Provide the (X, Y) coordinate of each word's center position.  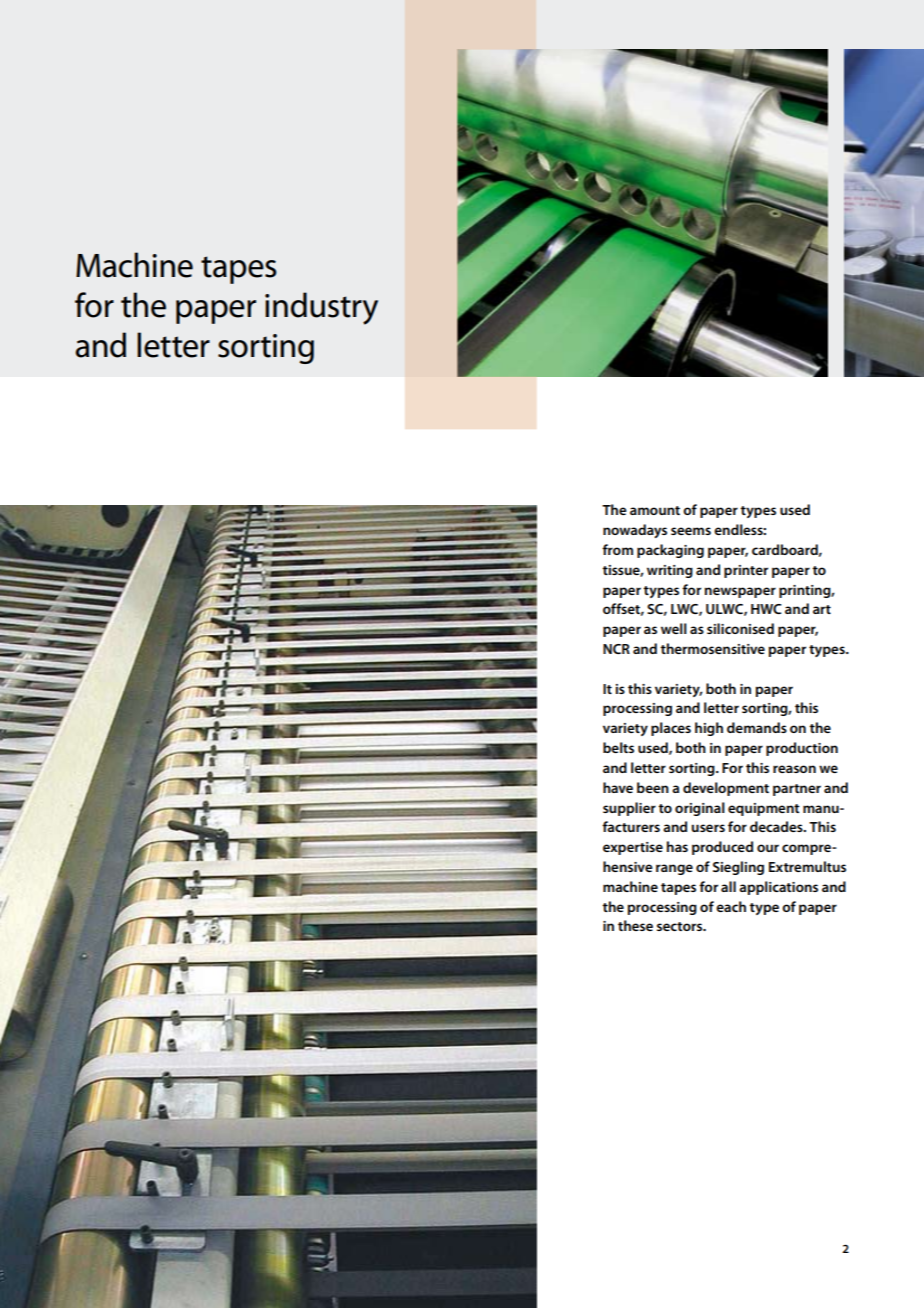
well (674, 628)
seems (691, 531)
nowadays (635, 531)
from (617, 549)
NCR (616, 649)
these (635, 925)
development (726, 789)
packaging (670, 551)
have (618, 787)
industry (321, 308)
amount (655, 510)
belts (618, 747)
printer (746, 571)
